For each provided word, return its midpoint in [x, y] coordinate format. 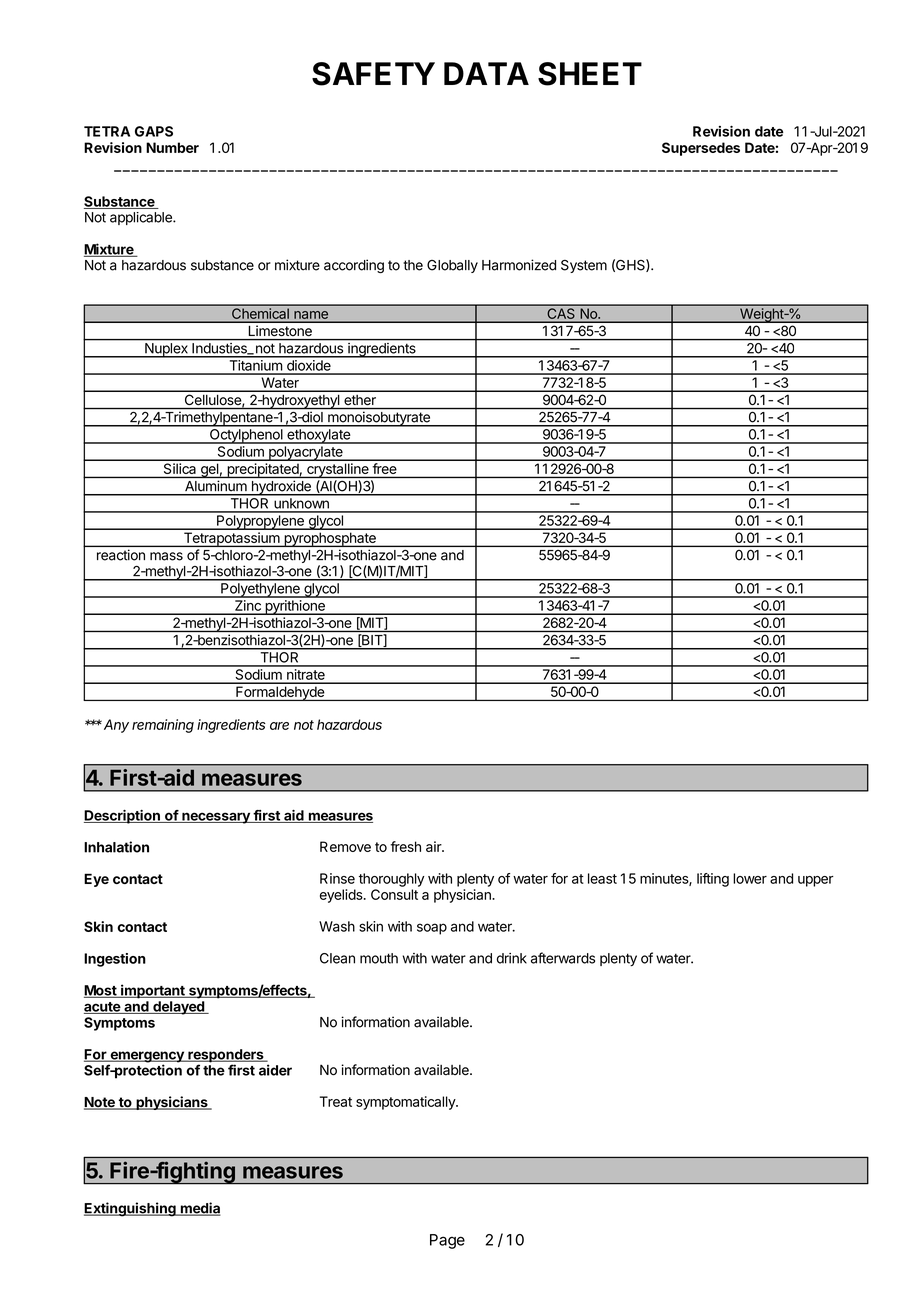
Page [447, 1241]
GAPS [154, 131]
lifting [713, 880]
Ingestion [115, 960]
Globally [452, 266]
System [584, 266]
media [199, 1209]
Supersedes [701, 149]
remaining [163, 726]
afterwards [563, 958]
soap [432, 929]
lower [750, 878]
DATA [486, 73]
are [279, 726]
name [311, 315]
